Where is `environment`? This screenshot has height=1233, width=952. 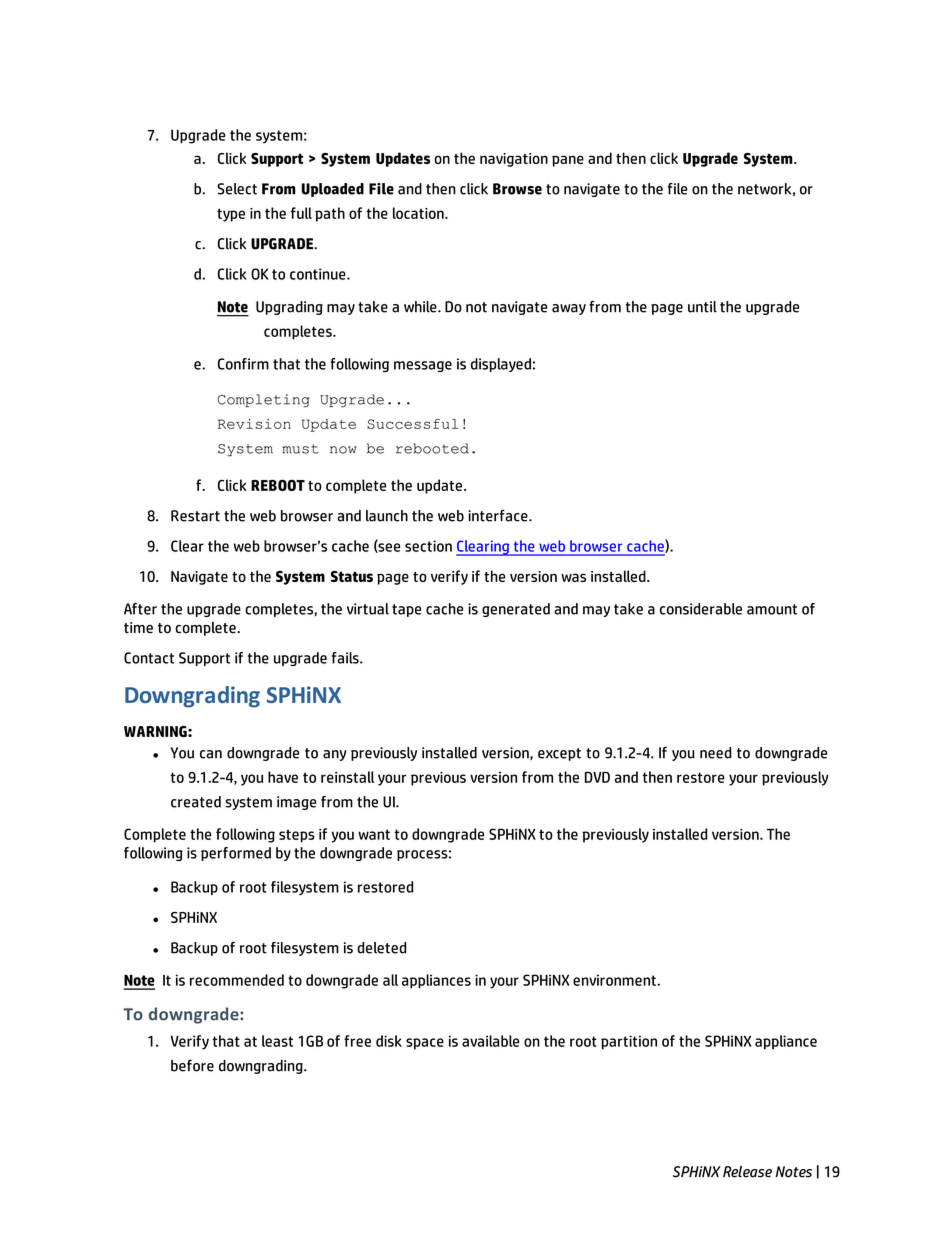
environment is located at coordinates (615, 980).
